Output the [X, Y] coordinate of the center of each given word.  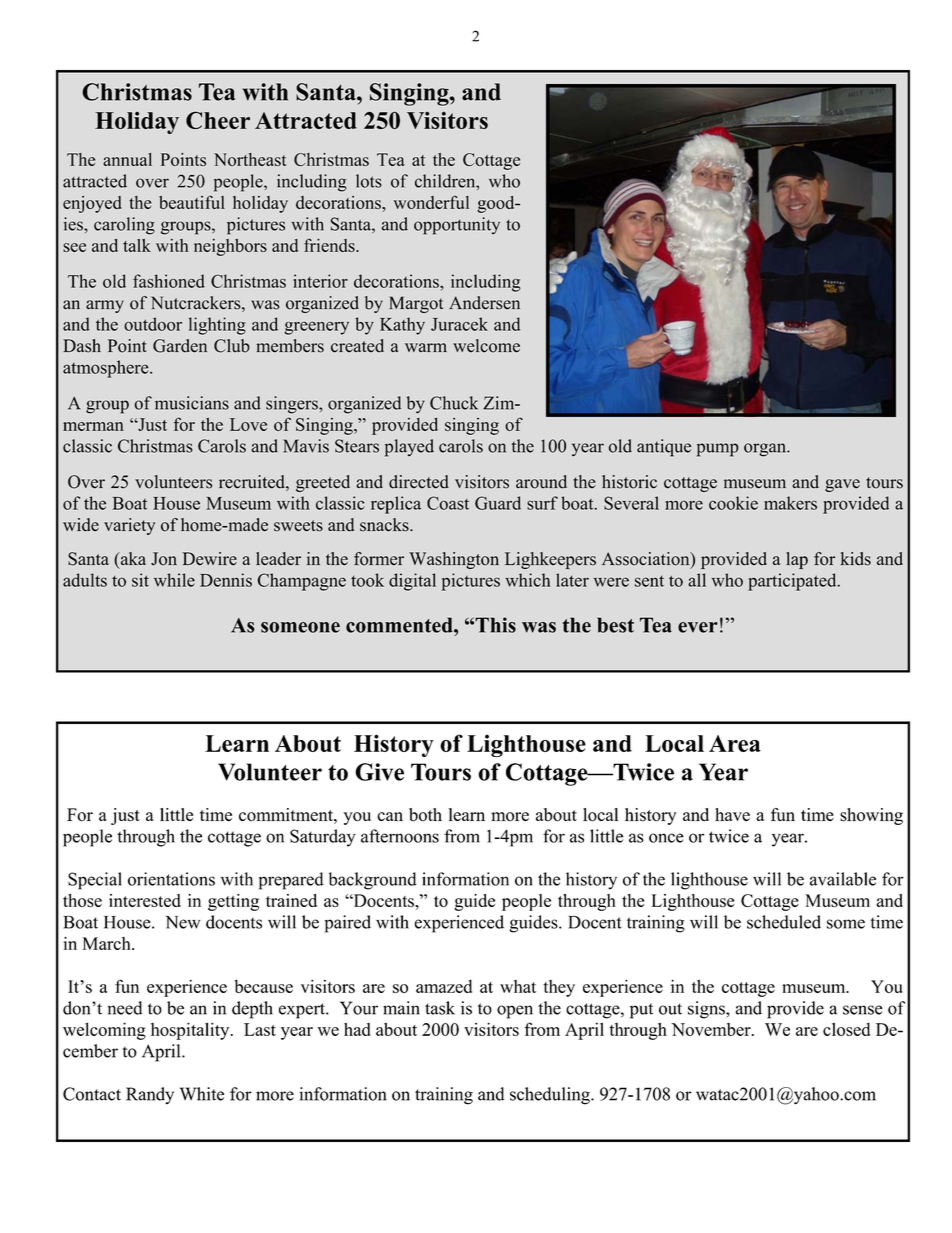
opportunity [457, 226]
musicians [192, 403]
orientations [171, 879]
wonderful [431, 202]
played [409, 448]
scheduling [551, 1096]
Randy [150, 1095]
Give [379, 772]
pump [717, 450]
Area [735, 743]
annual [127, 159]
